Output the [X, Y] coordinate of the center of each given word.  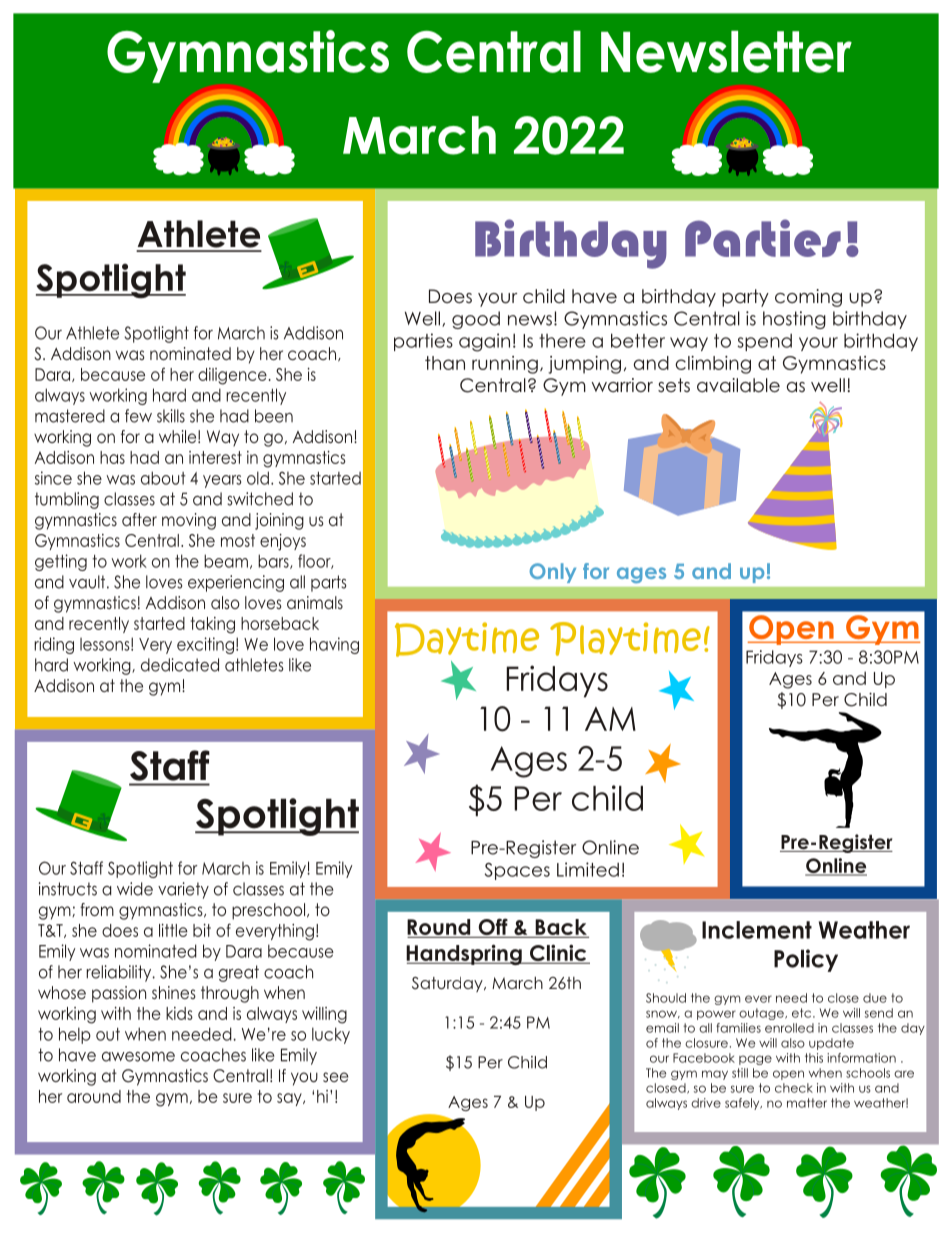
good [476, 320]
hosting [794, 320]
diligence [232, 376]
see [335, 1077]
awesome [138, 1057]
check [794, 1088]
